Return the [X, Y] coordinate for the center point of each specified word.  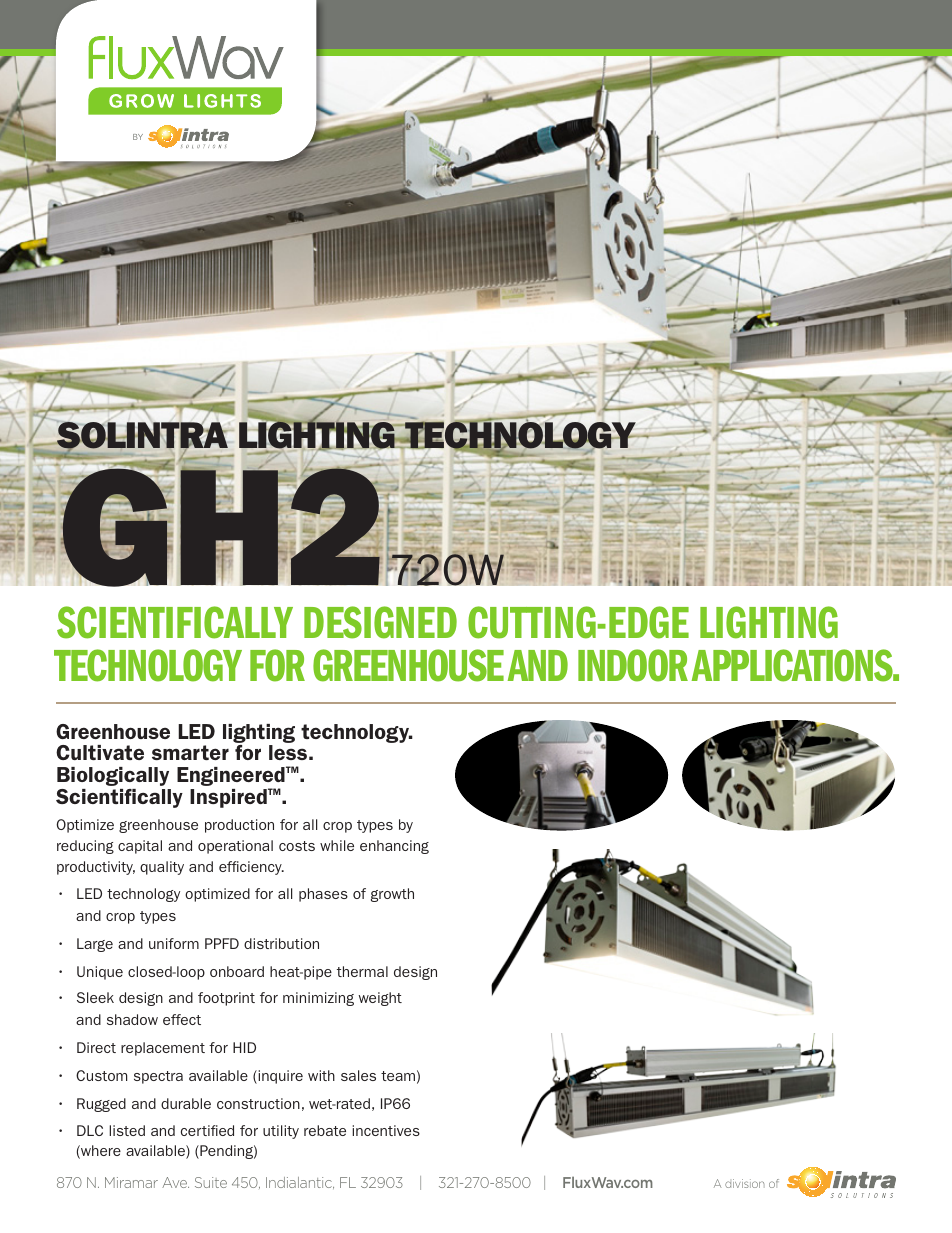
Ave [175, 1182]
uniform [174, 943]
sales [358, 1075]
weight [380, 999]
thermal [362, 971]
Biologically [113, 776]
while [337, 845]
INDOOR [633, 665]
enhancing [394, 847]
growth [392, 895]
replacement [163, 1049]
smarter [190, 752]
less [288, 752]
